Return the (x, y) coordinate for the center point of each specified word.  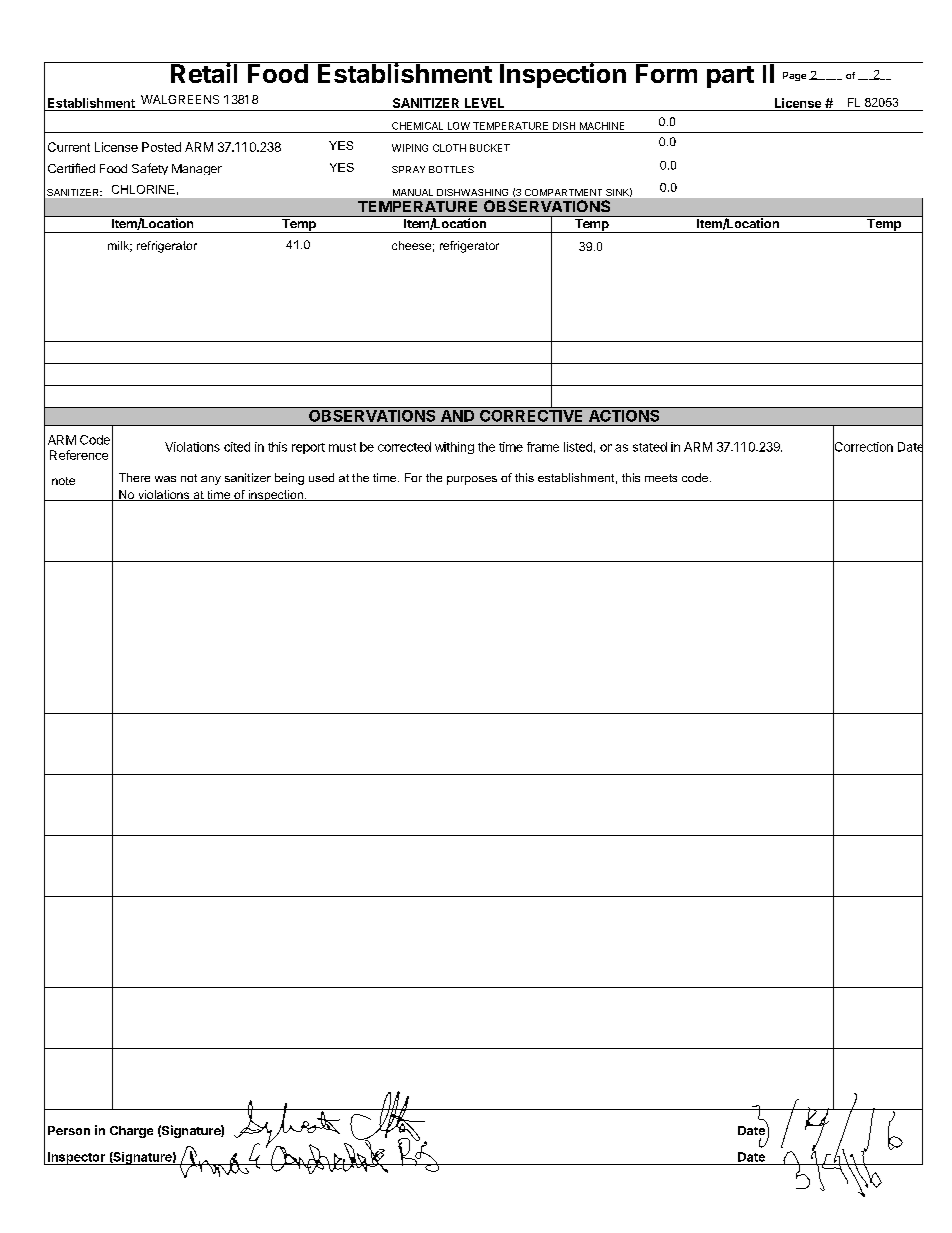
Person (69, 1130)
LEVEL (484, 103)
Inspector (76, 1158)
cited (237, 447)
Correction (863, 447)
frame (543, 447)
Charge (131, 1132)
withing (454, 448)
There (134, 477)
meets (661, 478)
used (321, 477)
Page (794, 76)
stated (650, 447)
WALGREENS (180, 99)
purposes (472, 480)
